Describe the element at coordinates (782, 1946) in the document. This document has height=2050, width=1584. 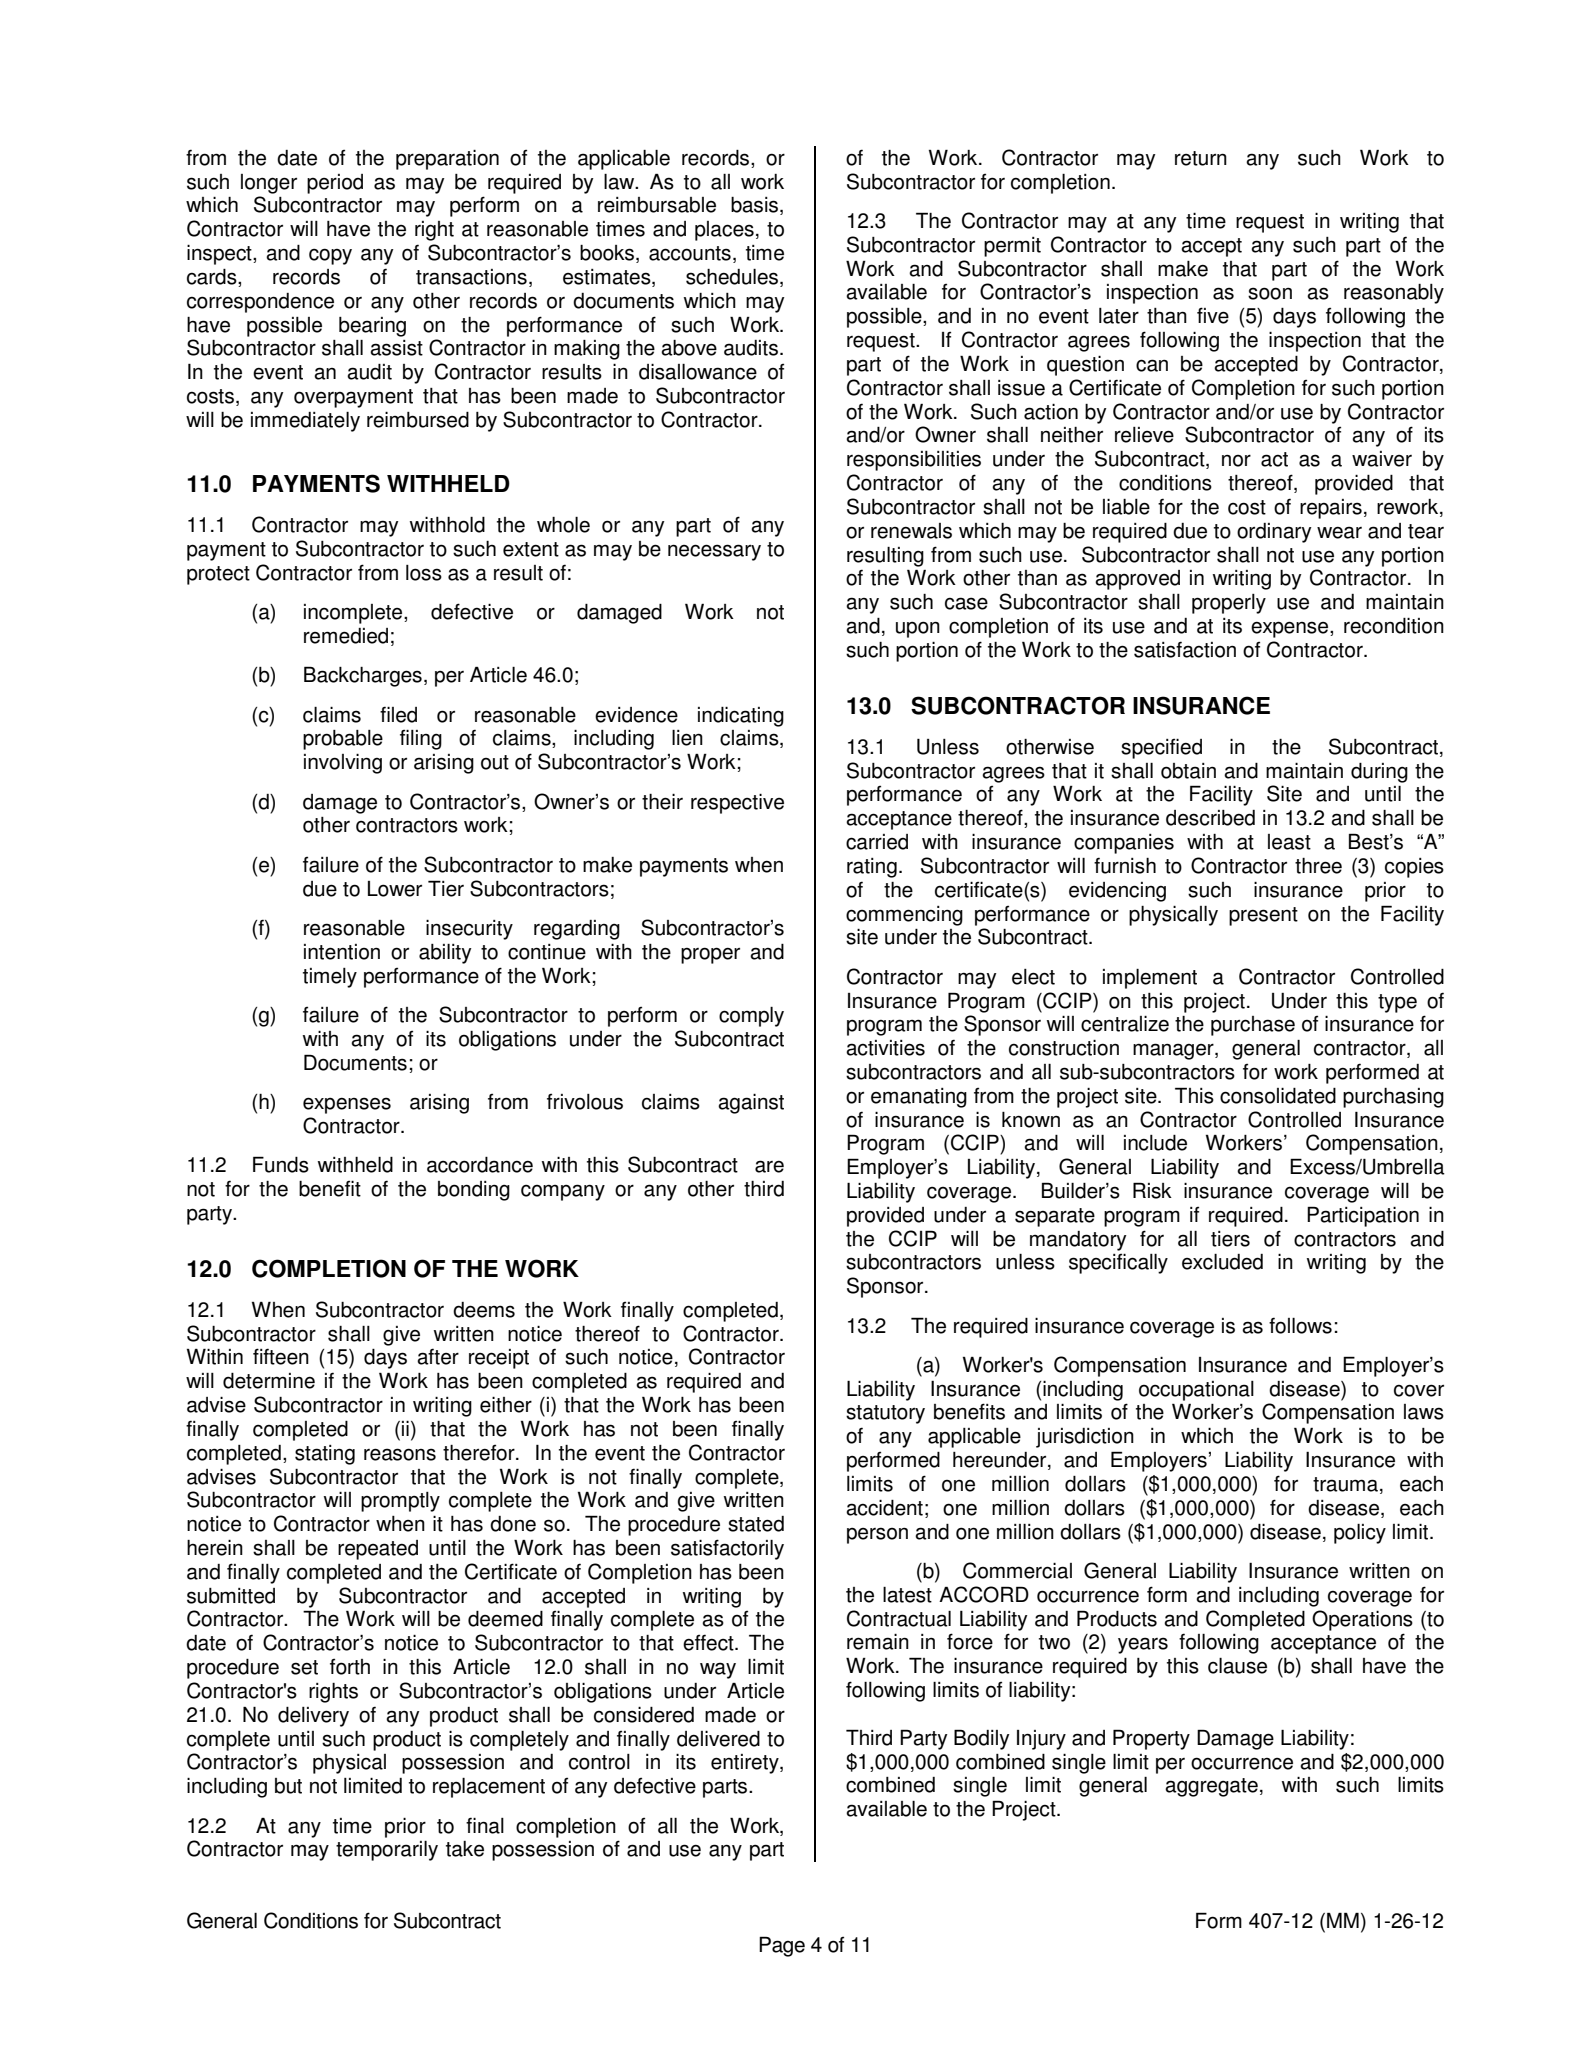
I see `Page` at that location.
